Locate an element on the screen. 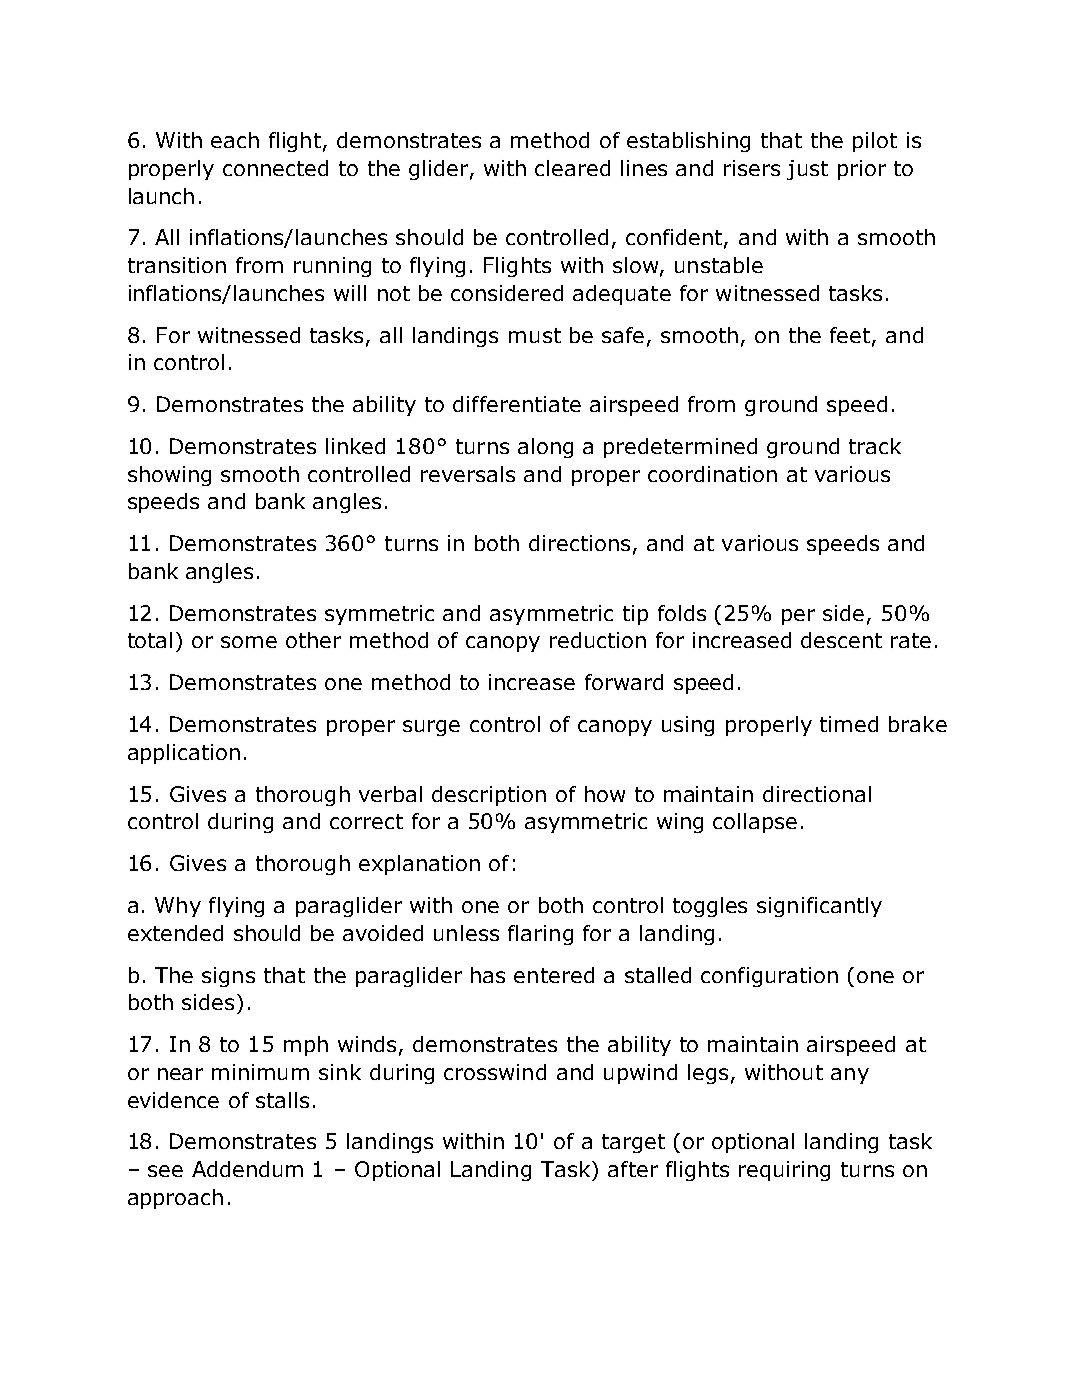 This screenshot has width=1078, height=1395. Why is located at coordinates (178, 907).
